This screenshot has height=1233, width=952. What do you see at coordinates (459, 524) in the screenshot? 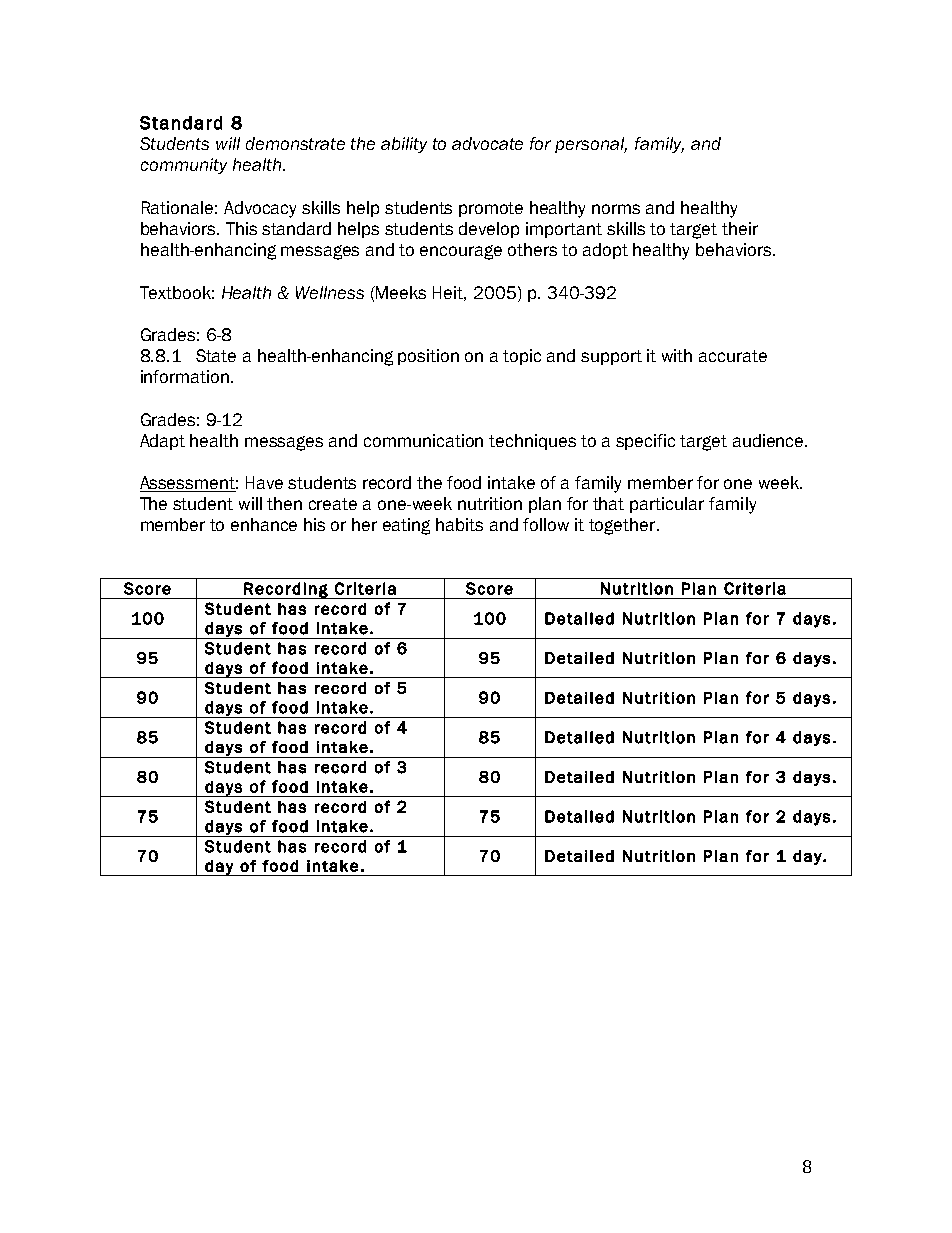
I see `habits` at bounding box center [459, 524].
